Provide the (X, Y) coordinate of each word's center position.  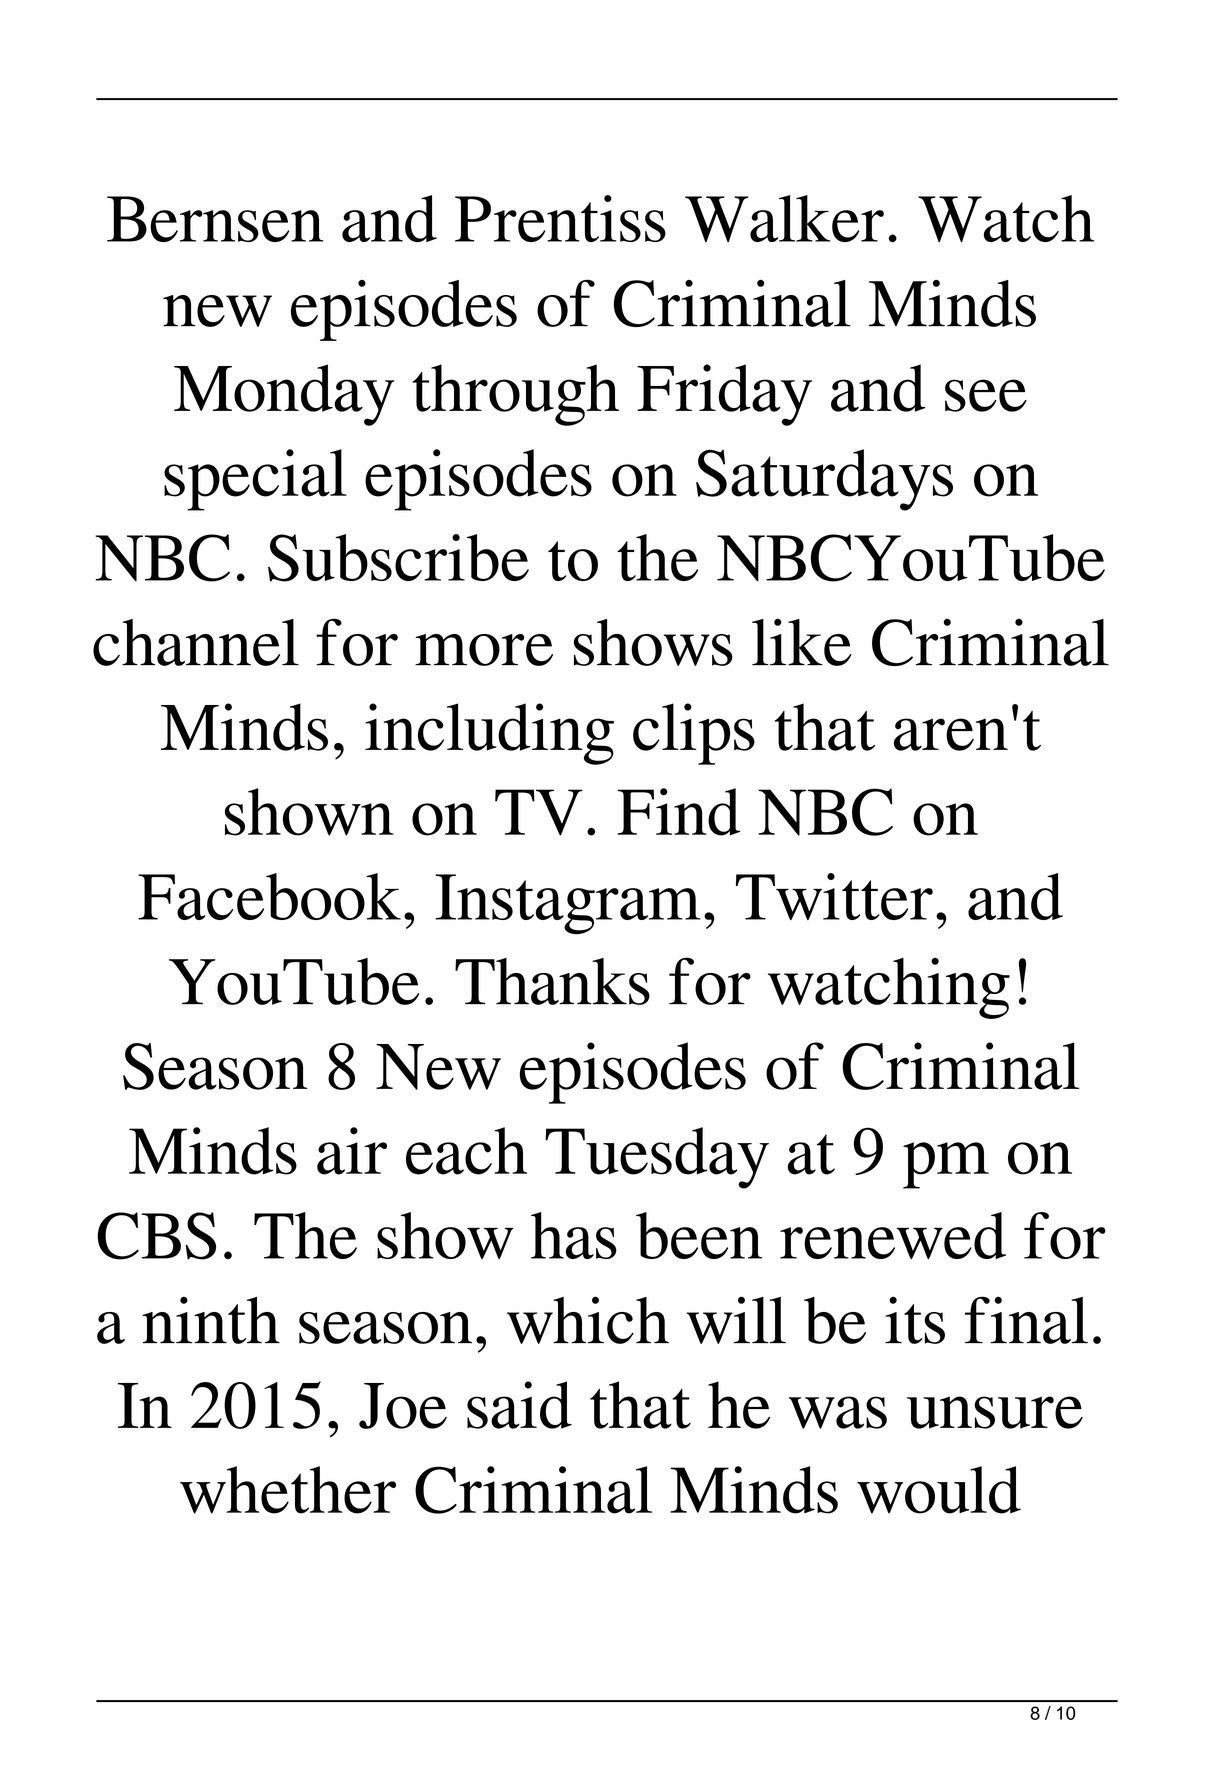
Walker (784, 218)
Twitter (834, 896)
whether (288, 1490)
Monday (284, 395)
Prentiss (560, 218)
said (519, 1405)
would (939, 1490)
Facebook (269, 896)
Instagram (568, 904)
